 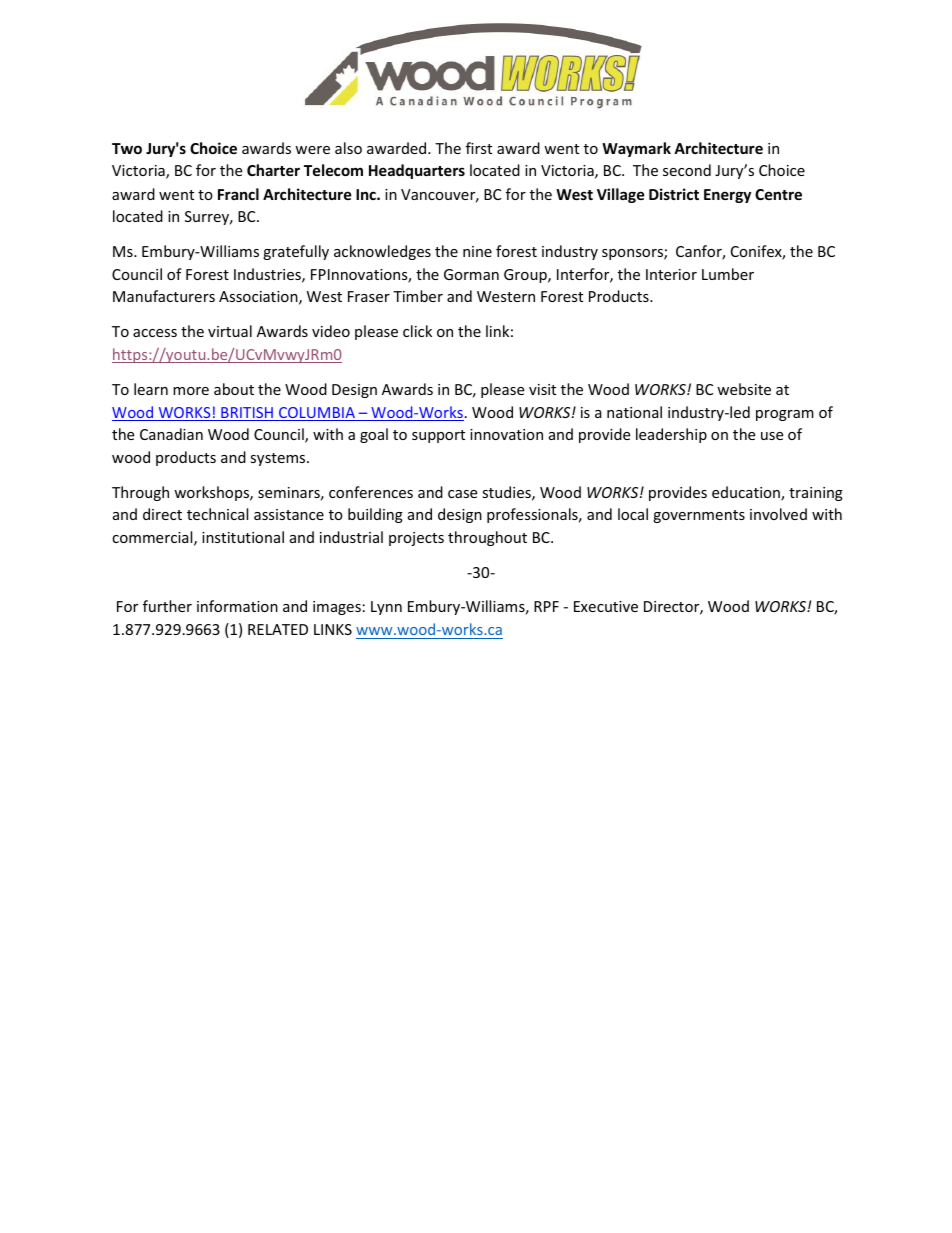 What do you see at coordinates (237, 606) in the screenshot?
I see `information` at bounding box center [237, 606].
